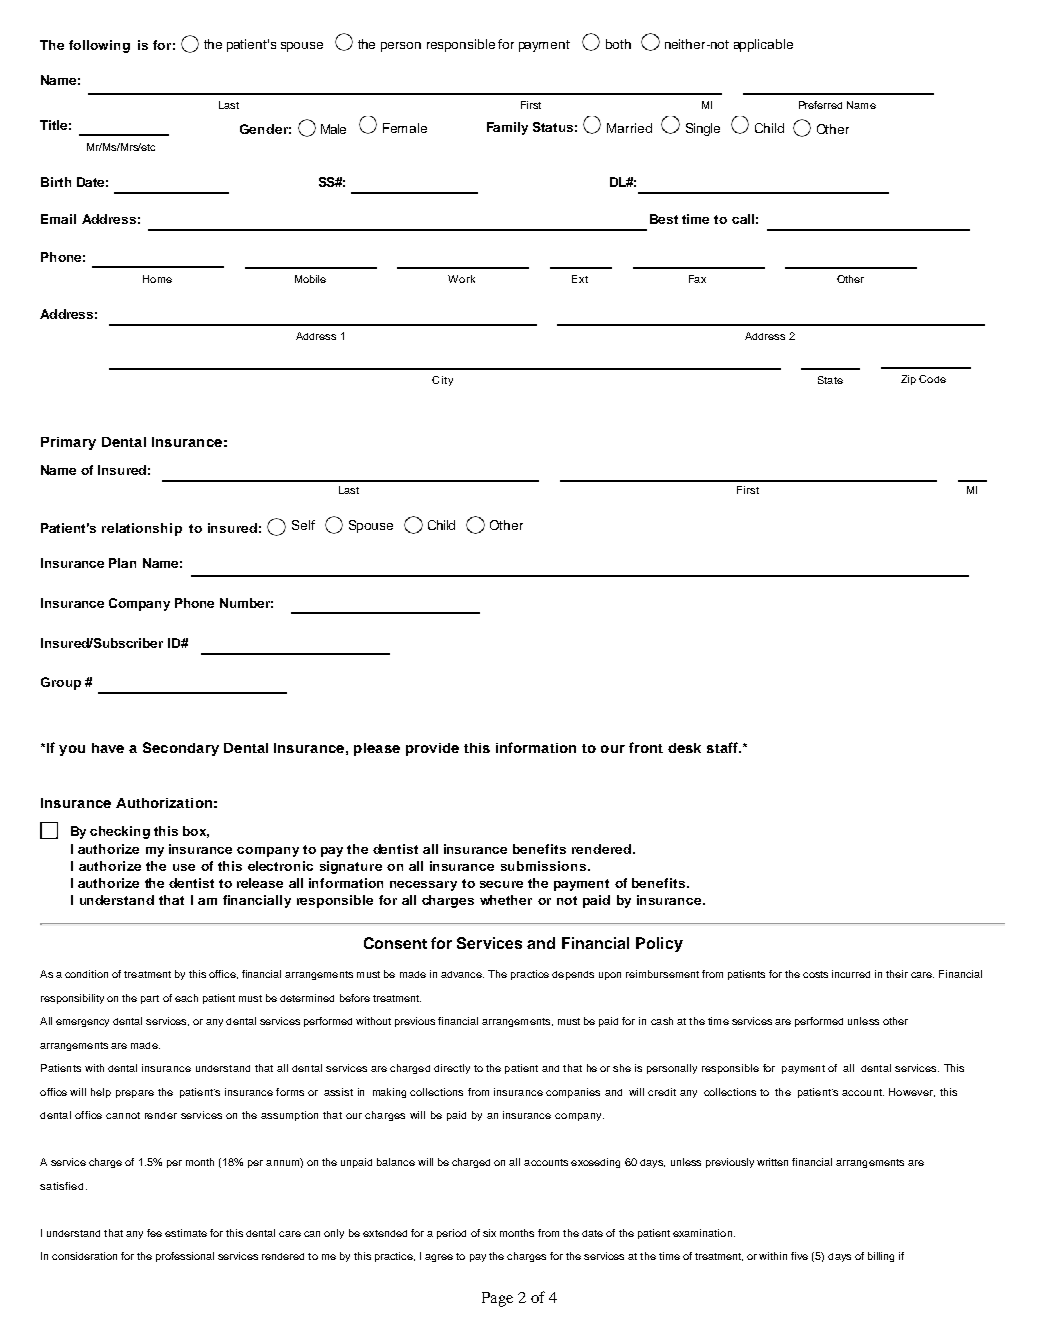 This image has height=1344, width=1038. I want to click on five, so click(799, 1256).
